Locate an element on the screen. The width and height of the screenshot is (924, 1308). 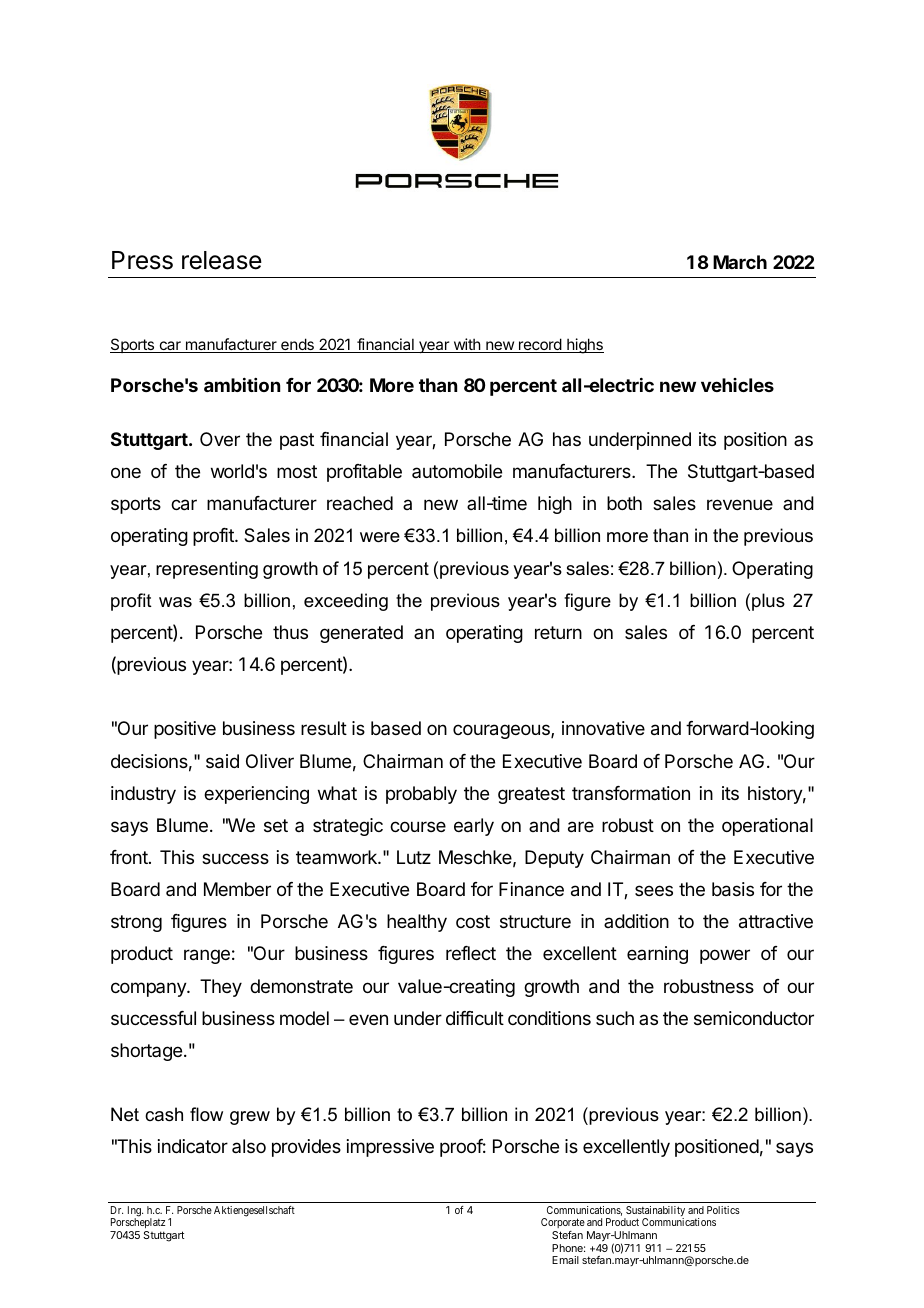
probably is located at coordinates (421, 795).
